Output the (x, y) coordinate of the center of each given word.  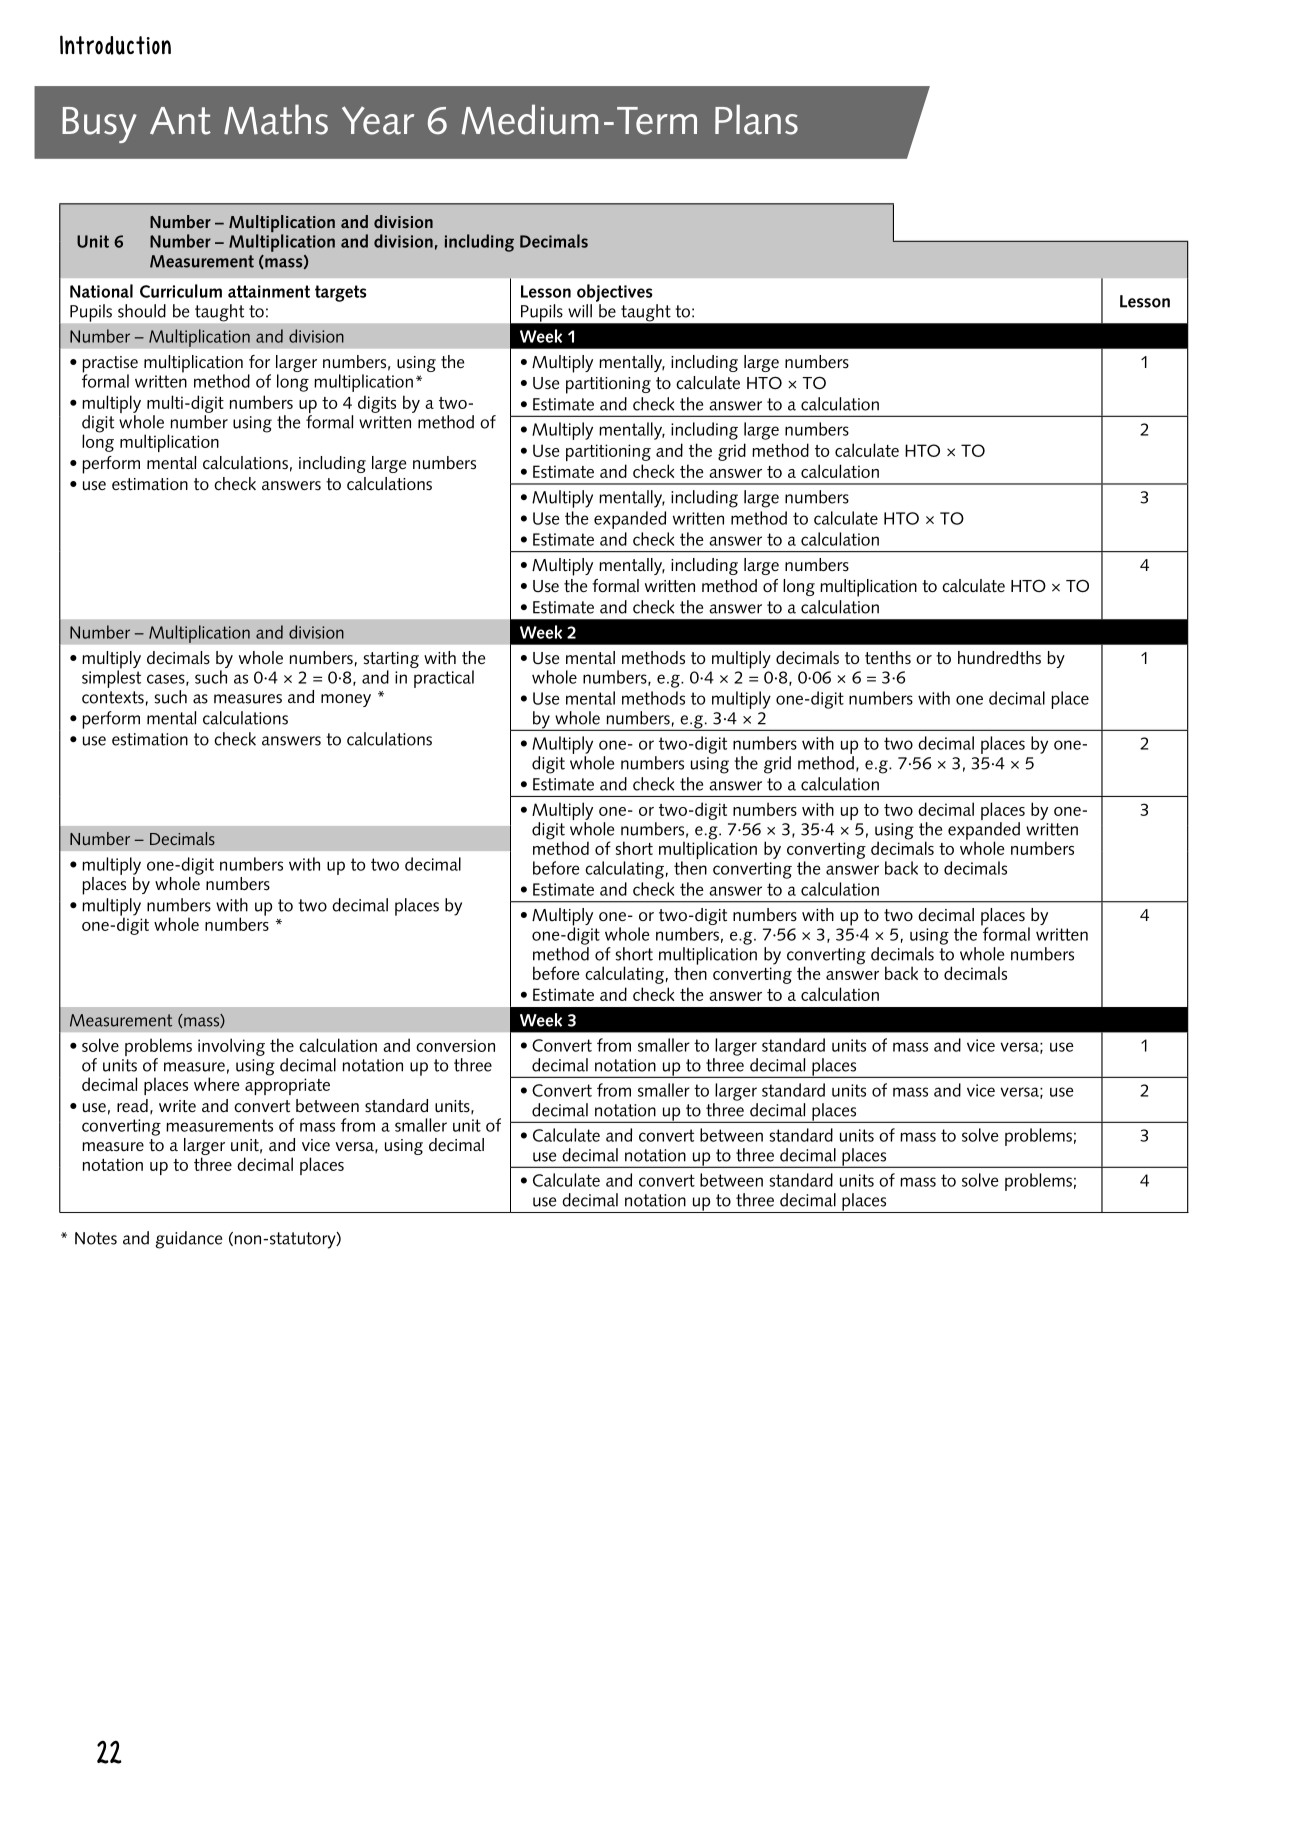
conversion (455, 1045)
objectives (614, 293)
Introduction (115, 45)
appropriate (287, 1086)
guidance (189, 1240)
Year (378, 120)
